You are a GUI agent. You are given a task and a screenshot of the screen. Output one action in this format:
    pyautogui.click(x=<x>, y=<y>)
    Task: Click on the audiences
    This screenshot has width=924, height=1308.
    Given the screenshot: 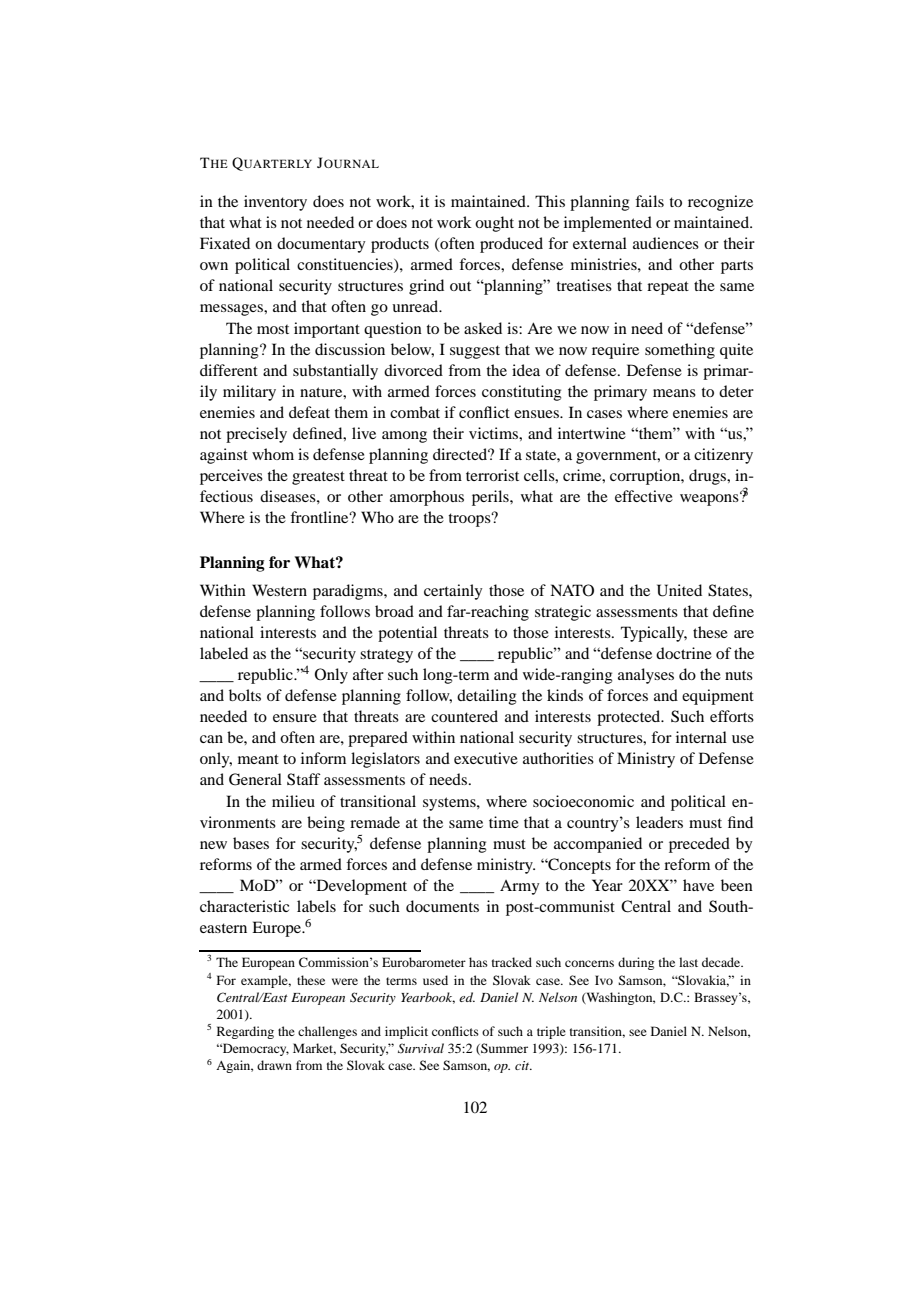 What is the action you would take?
    pyautogui.click(x=666, y=243)
